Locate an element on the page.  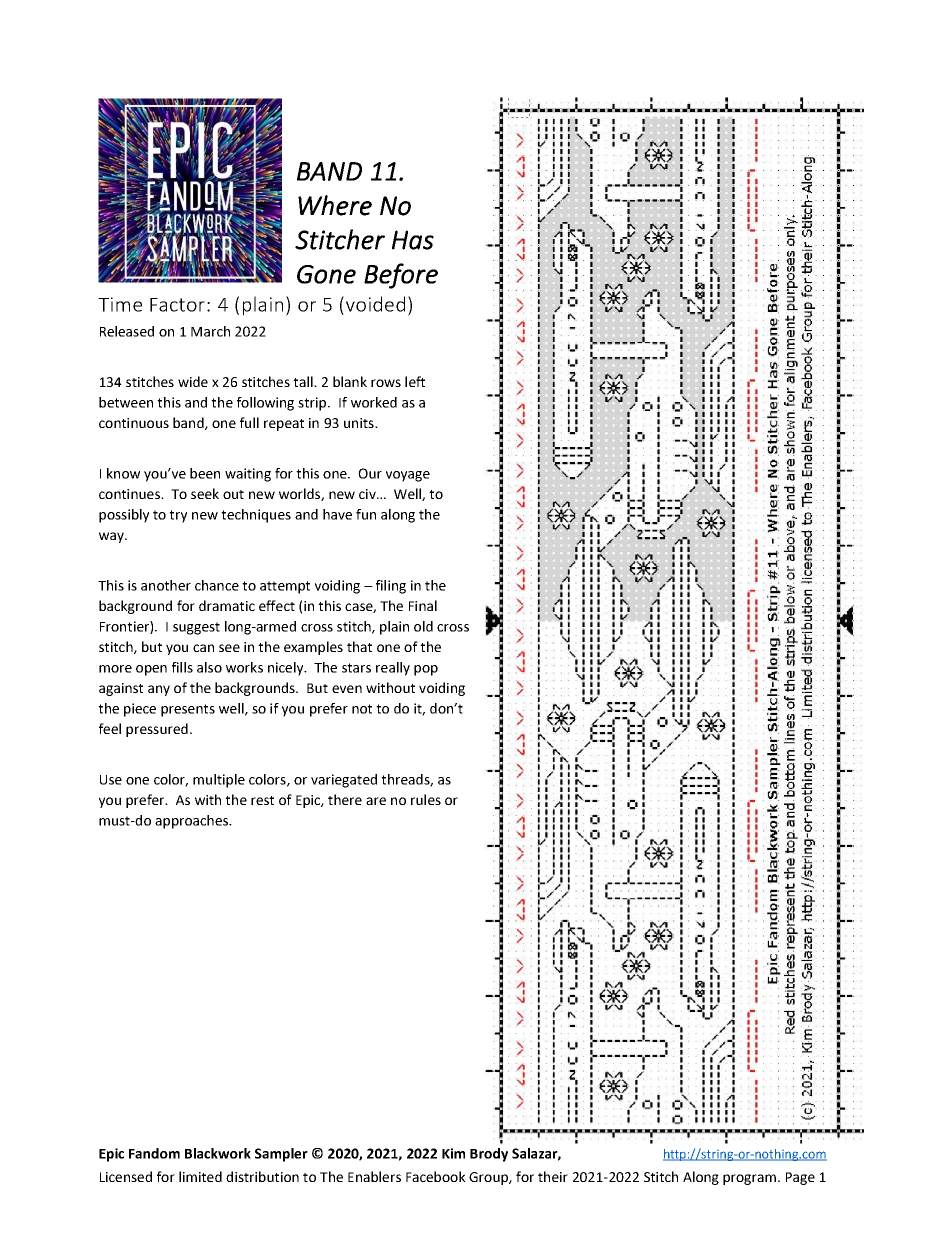
are is located at coordinates (376, 801).
